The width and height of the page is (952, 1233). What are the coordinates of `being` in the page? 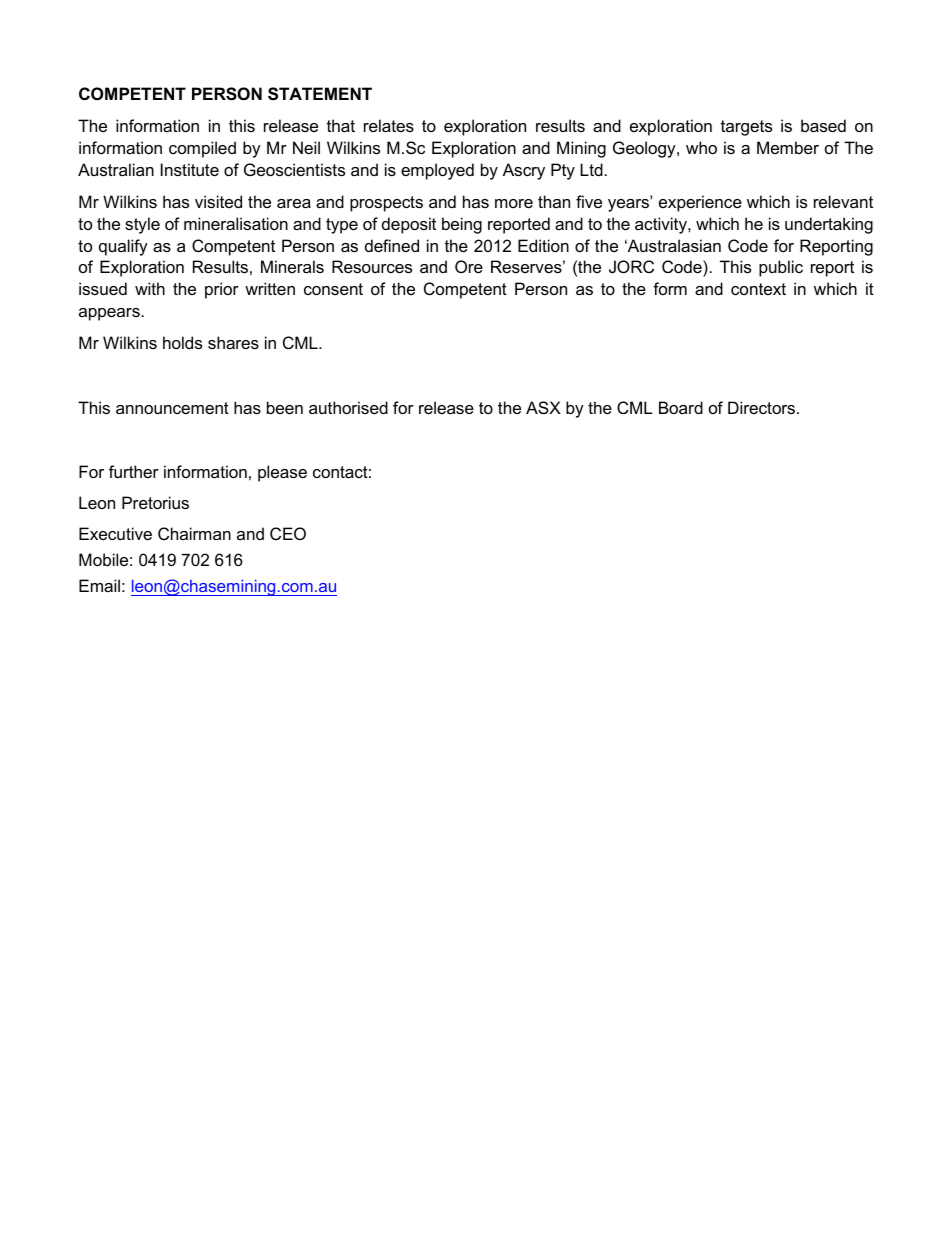 It's located at (462, 225).
